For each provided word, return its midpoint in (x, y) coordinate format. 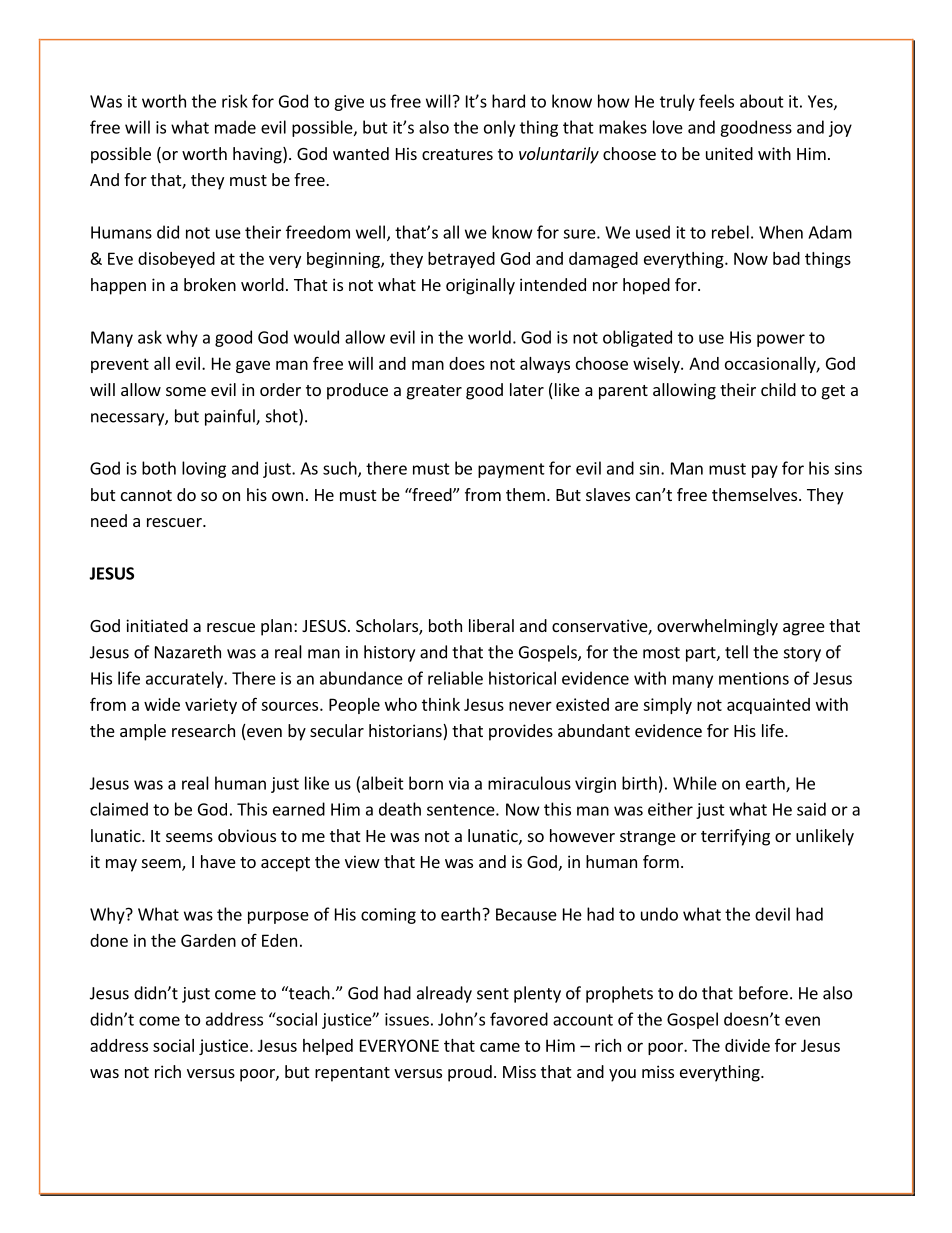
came (500, 1047)
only (499, 128)
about (762, 101)
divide (747, 1045)
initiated (157, 625)
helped (328, 1047)
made (235, 127)
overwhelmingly (717, 627)
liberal (491, 625)
